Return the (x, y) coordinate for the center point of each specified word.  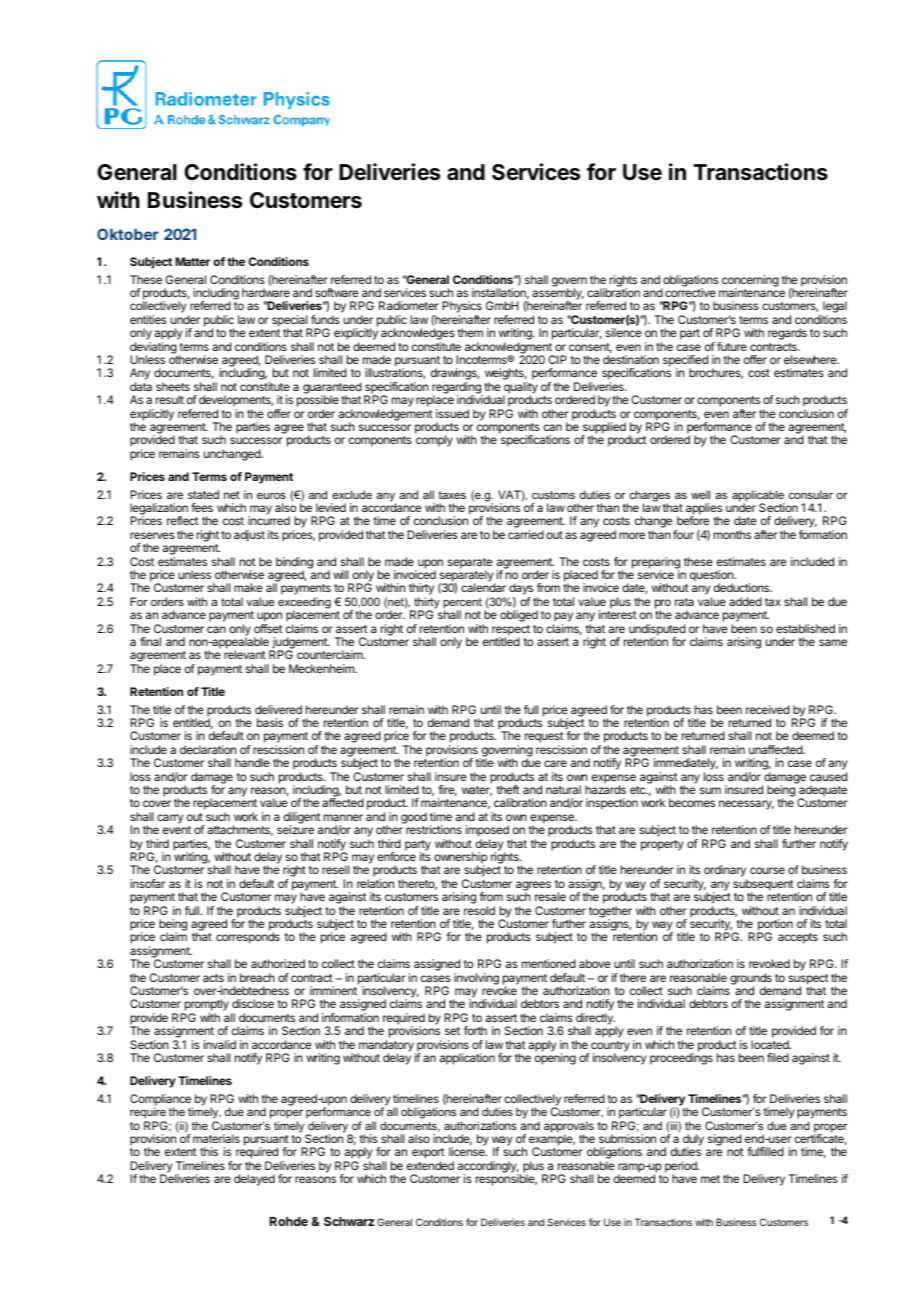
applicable (758, 497)
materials (216, 1138)
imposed (487, 832)
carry (170, 819)
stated (203, 494)
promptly (205, 1006)
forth (475, 1030)
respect (511, 631)
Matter (192, 261)
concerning (750, 282)
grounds (751, 980)
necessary (746, 805)
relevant (245, 654)
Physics (462, 308)
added (745, 601)
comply (434, 441)
